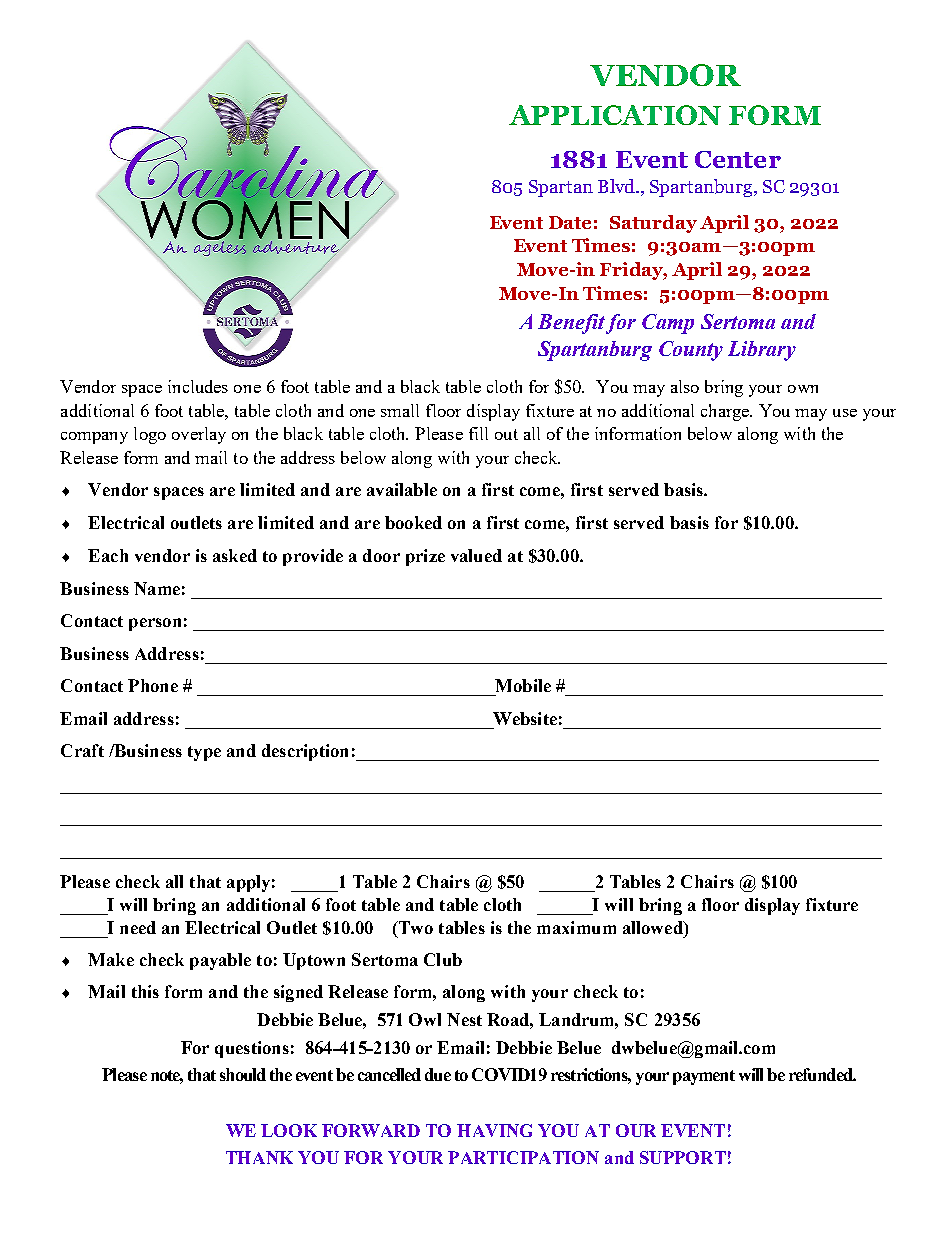 Image resolution: width=952 pixels, height=1233 pixels. Describe the element at coordinates (494, 1130) in the page. I see `HAVING` at that location.
